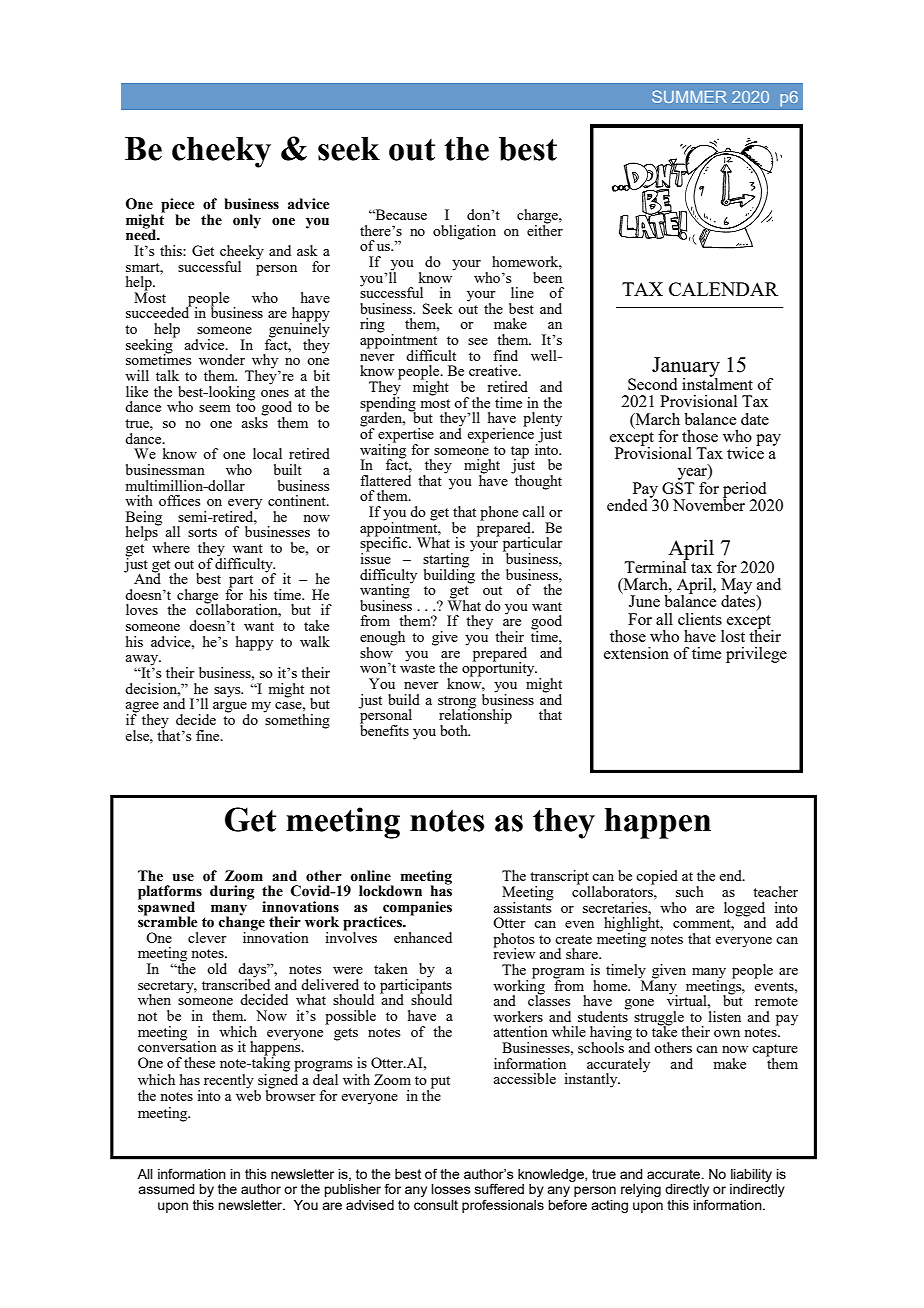  What do you see at coordinates (170, 893) in the page?
I see `platforms` at bounding box center [170, 893].
